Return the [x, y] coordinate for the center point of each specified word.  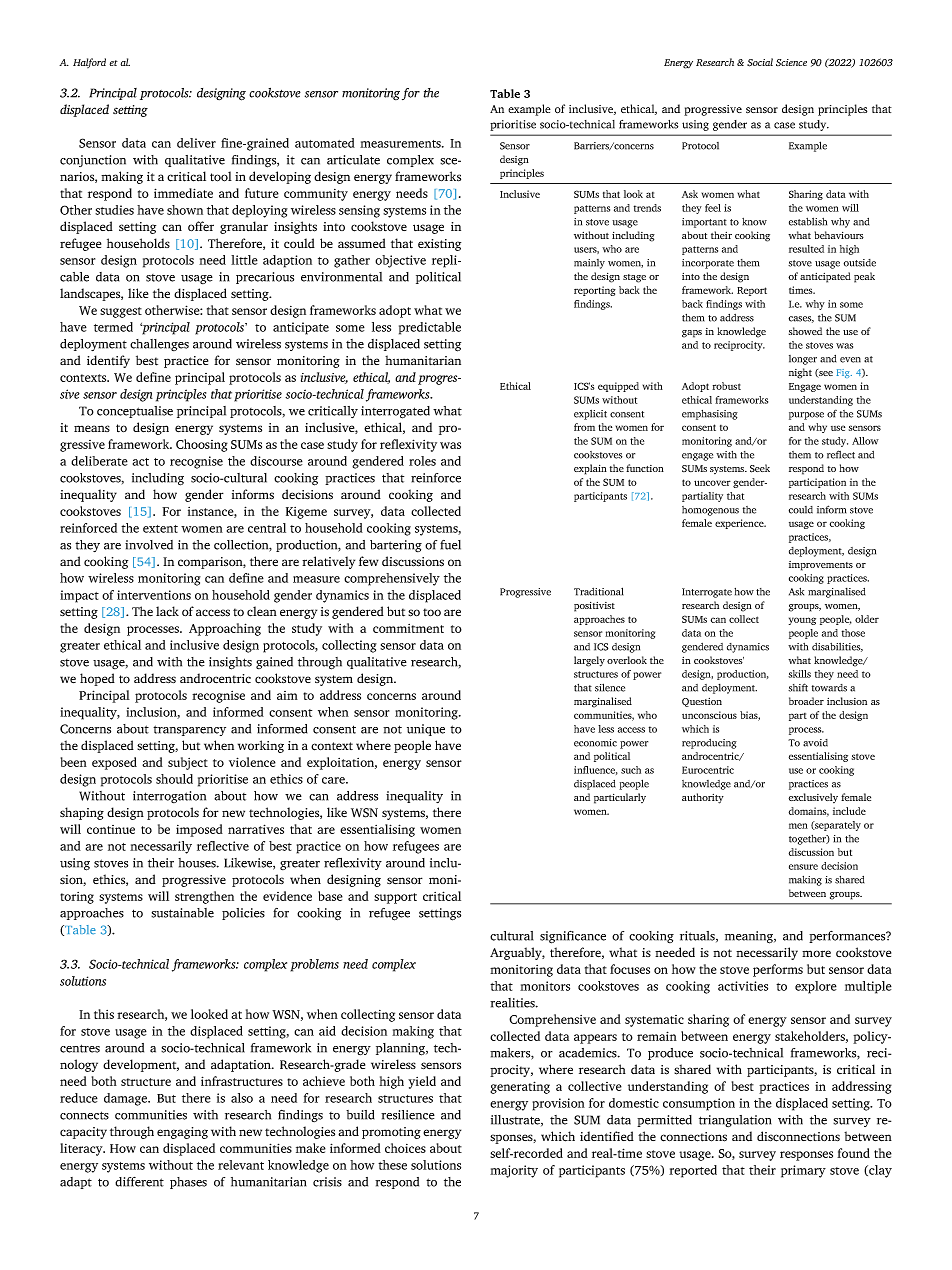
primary [803, 1171]
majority [514, 1171]
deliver [196, 143]
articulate [353, 160]
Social [760, 62]
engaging [182, 1133]
